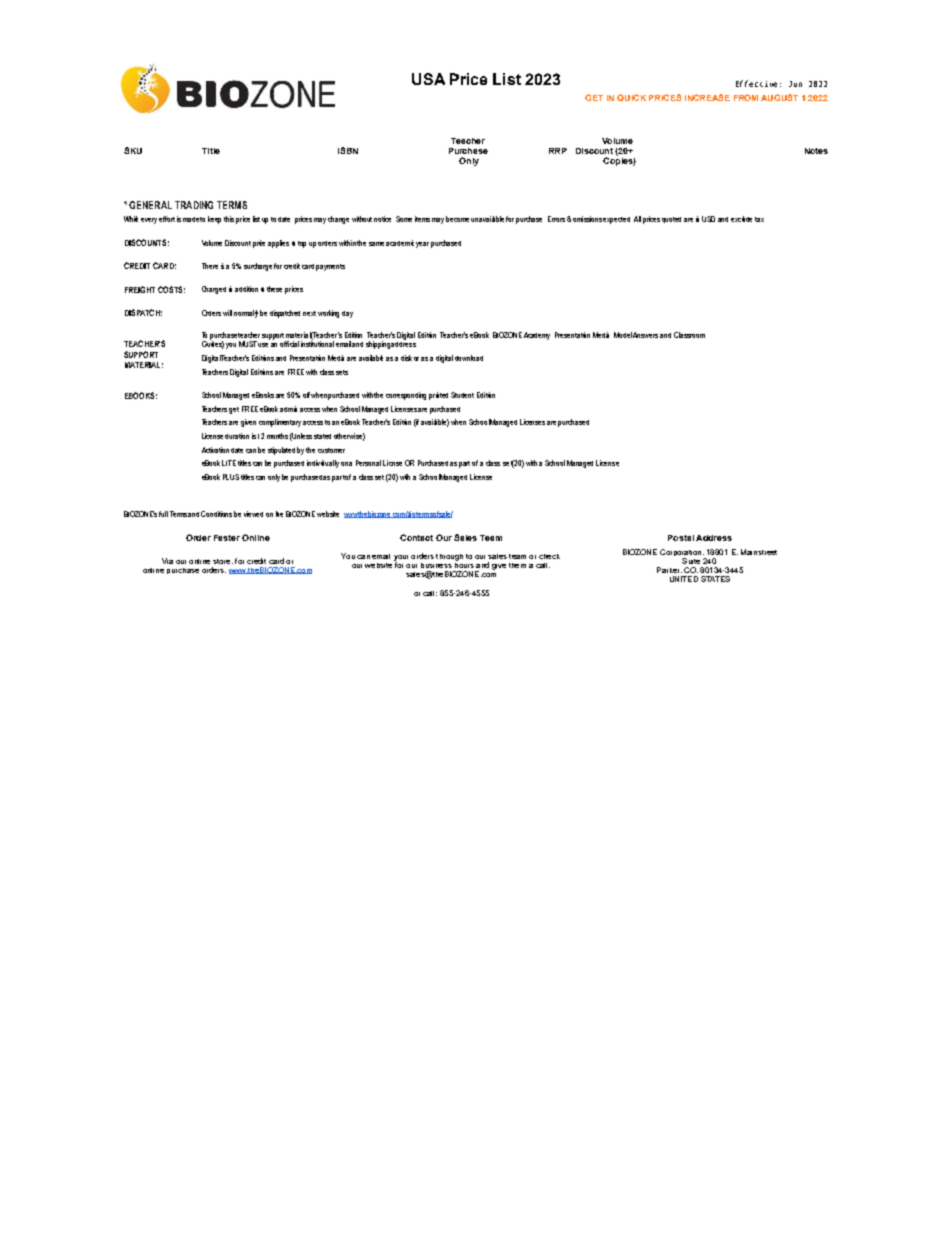  I want to click on USA, so click(428, 79).
